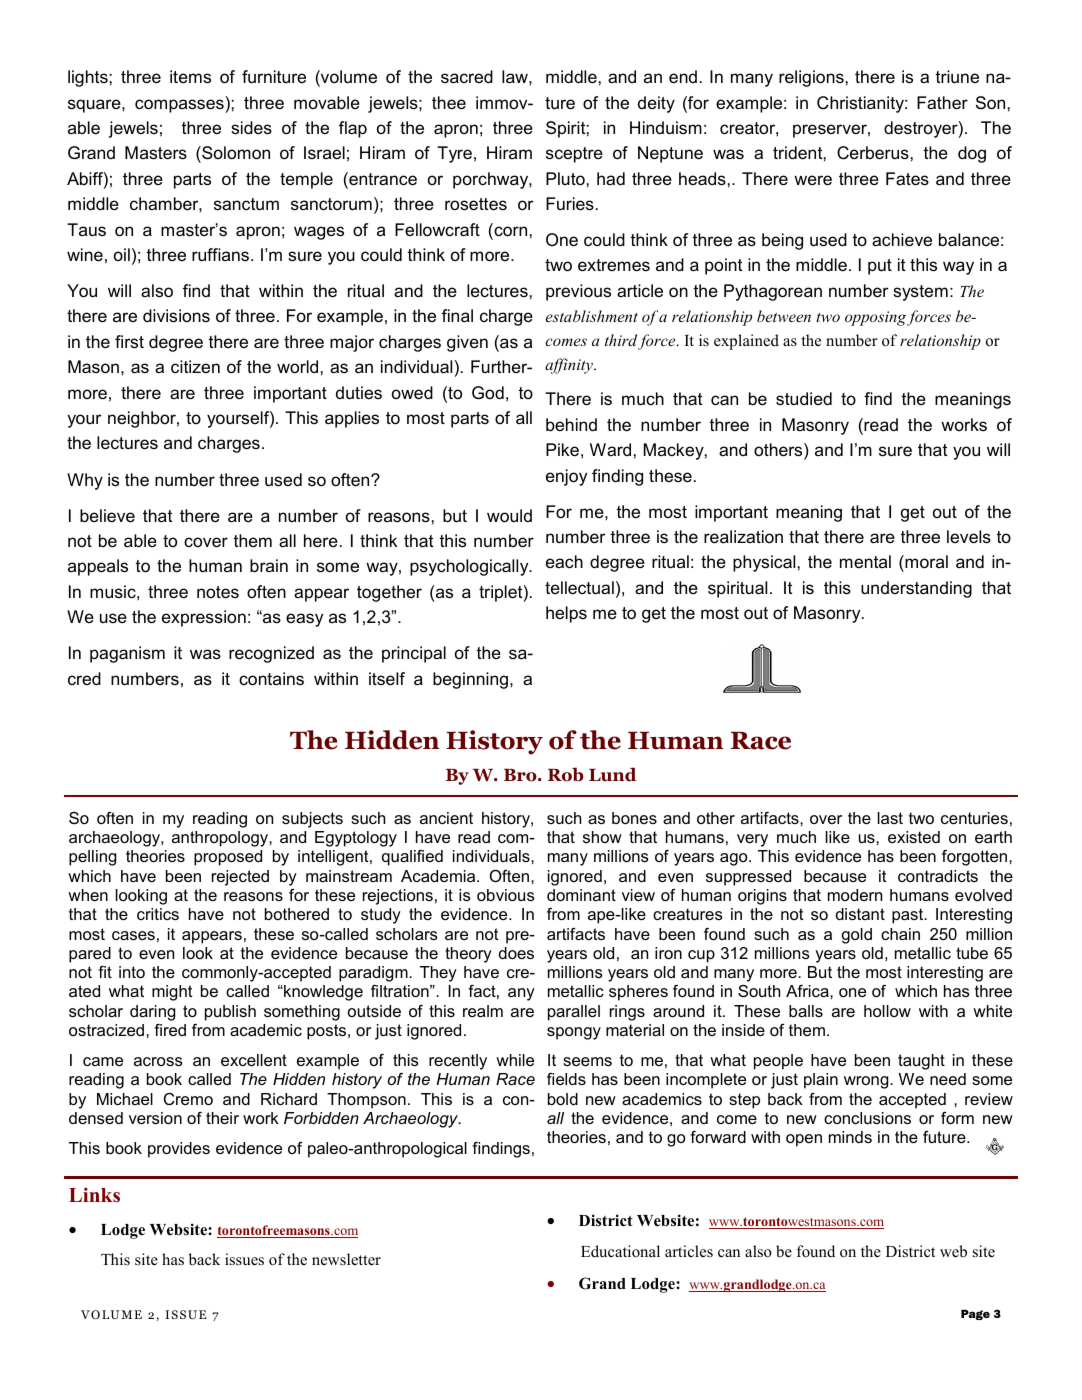  Describe the element at coordinates (190, 77) in the screenshot. I see `items` at that location.
